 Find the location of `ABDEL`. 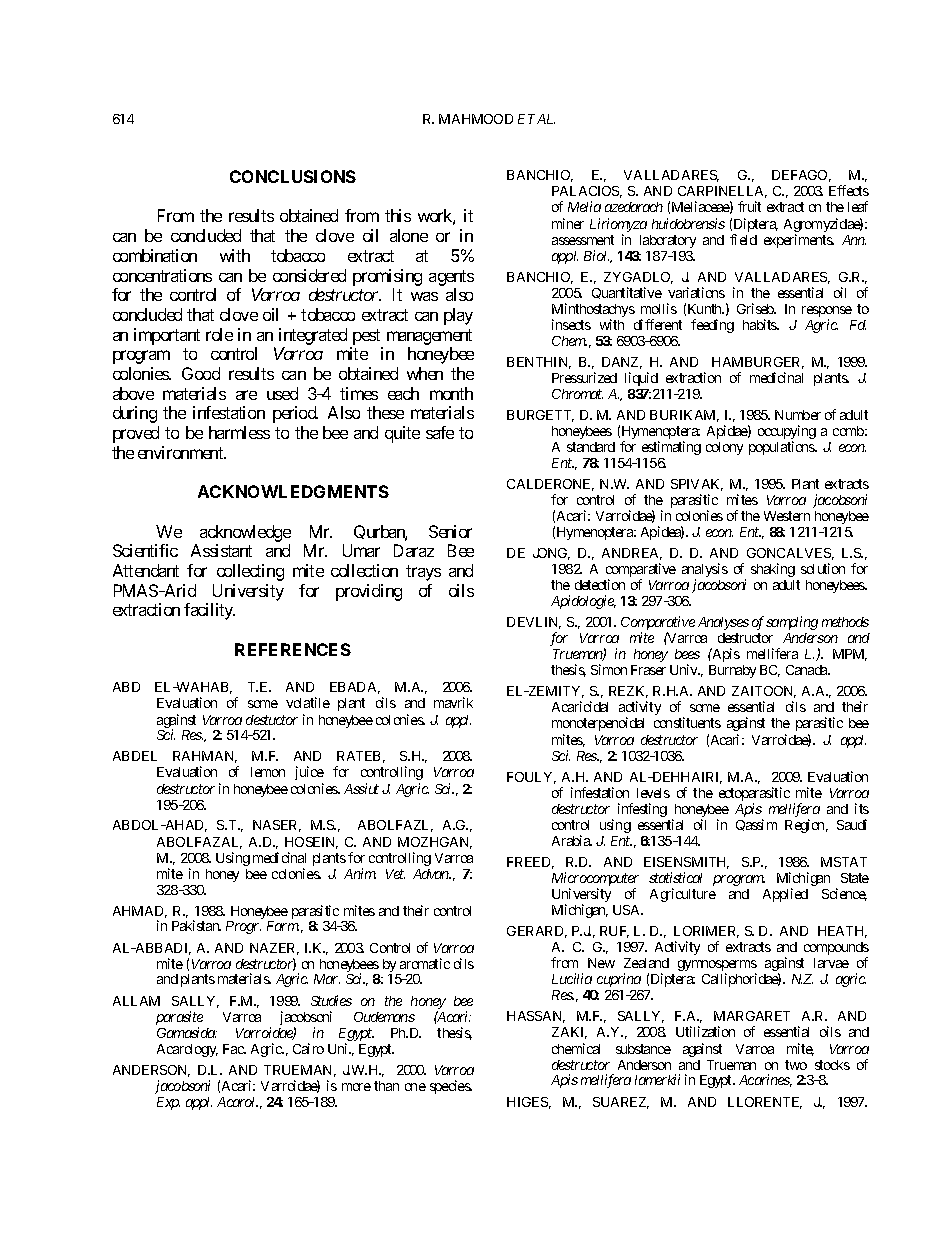

ABDEL is located at coordinates (135, 756).
